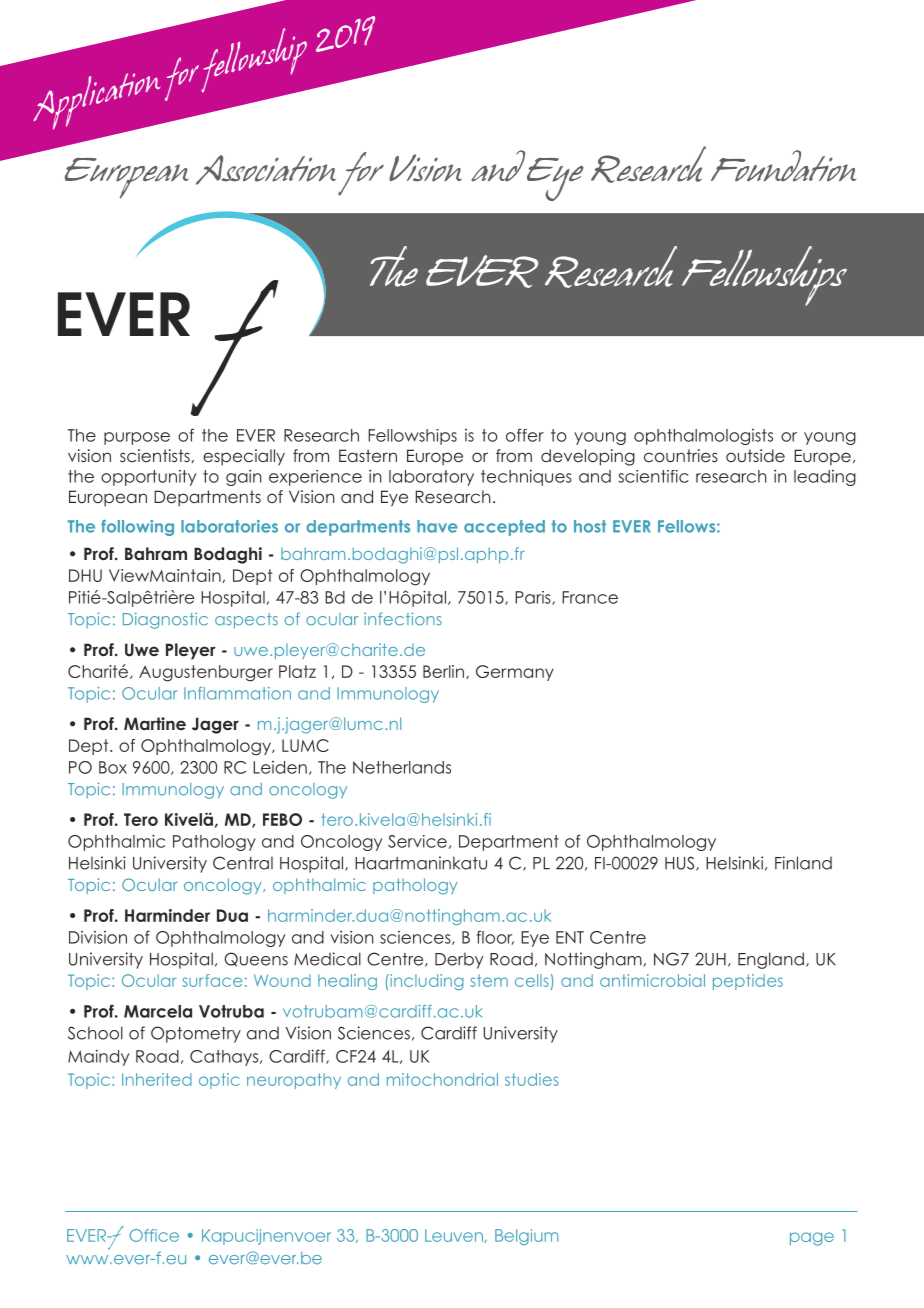 The height and width of the screenshot is (1308, 924). I want to click on Service, so click(417, 841).
